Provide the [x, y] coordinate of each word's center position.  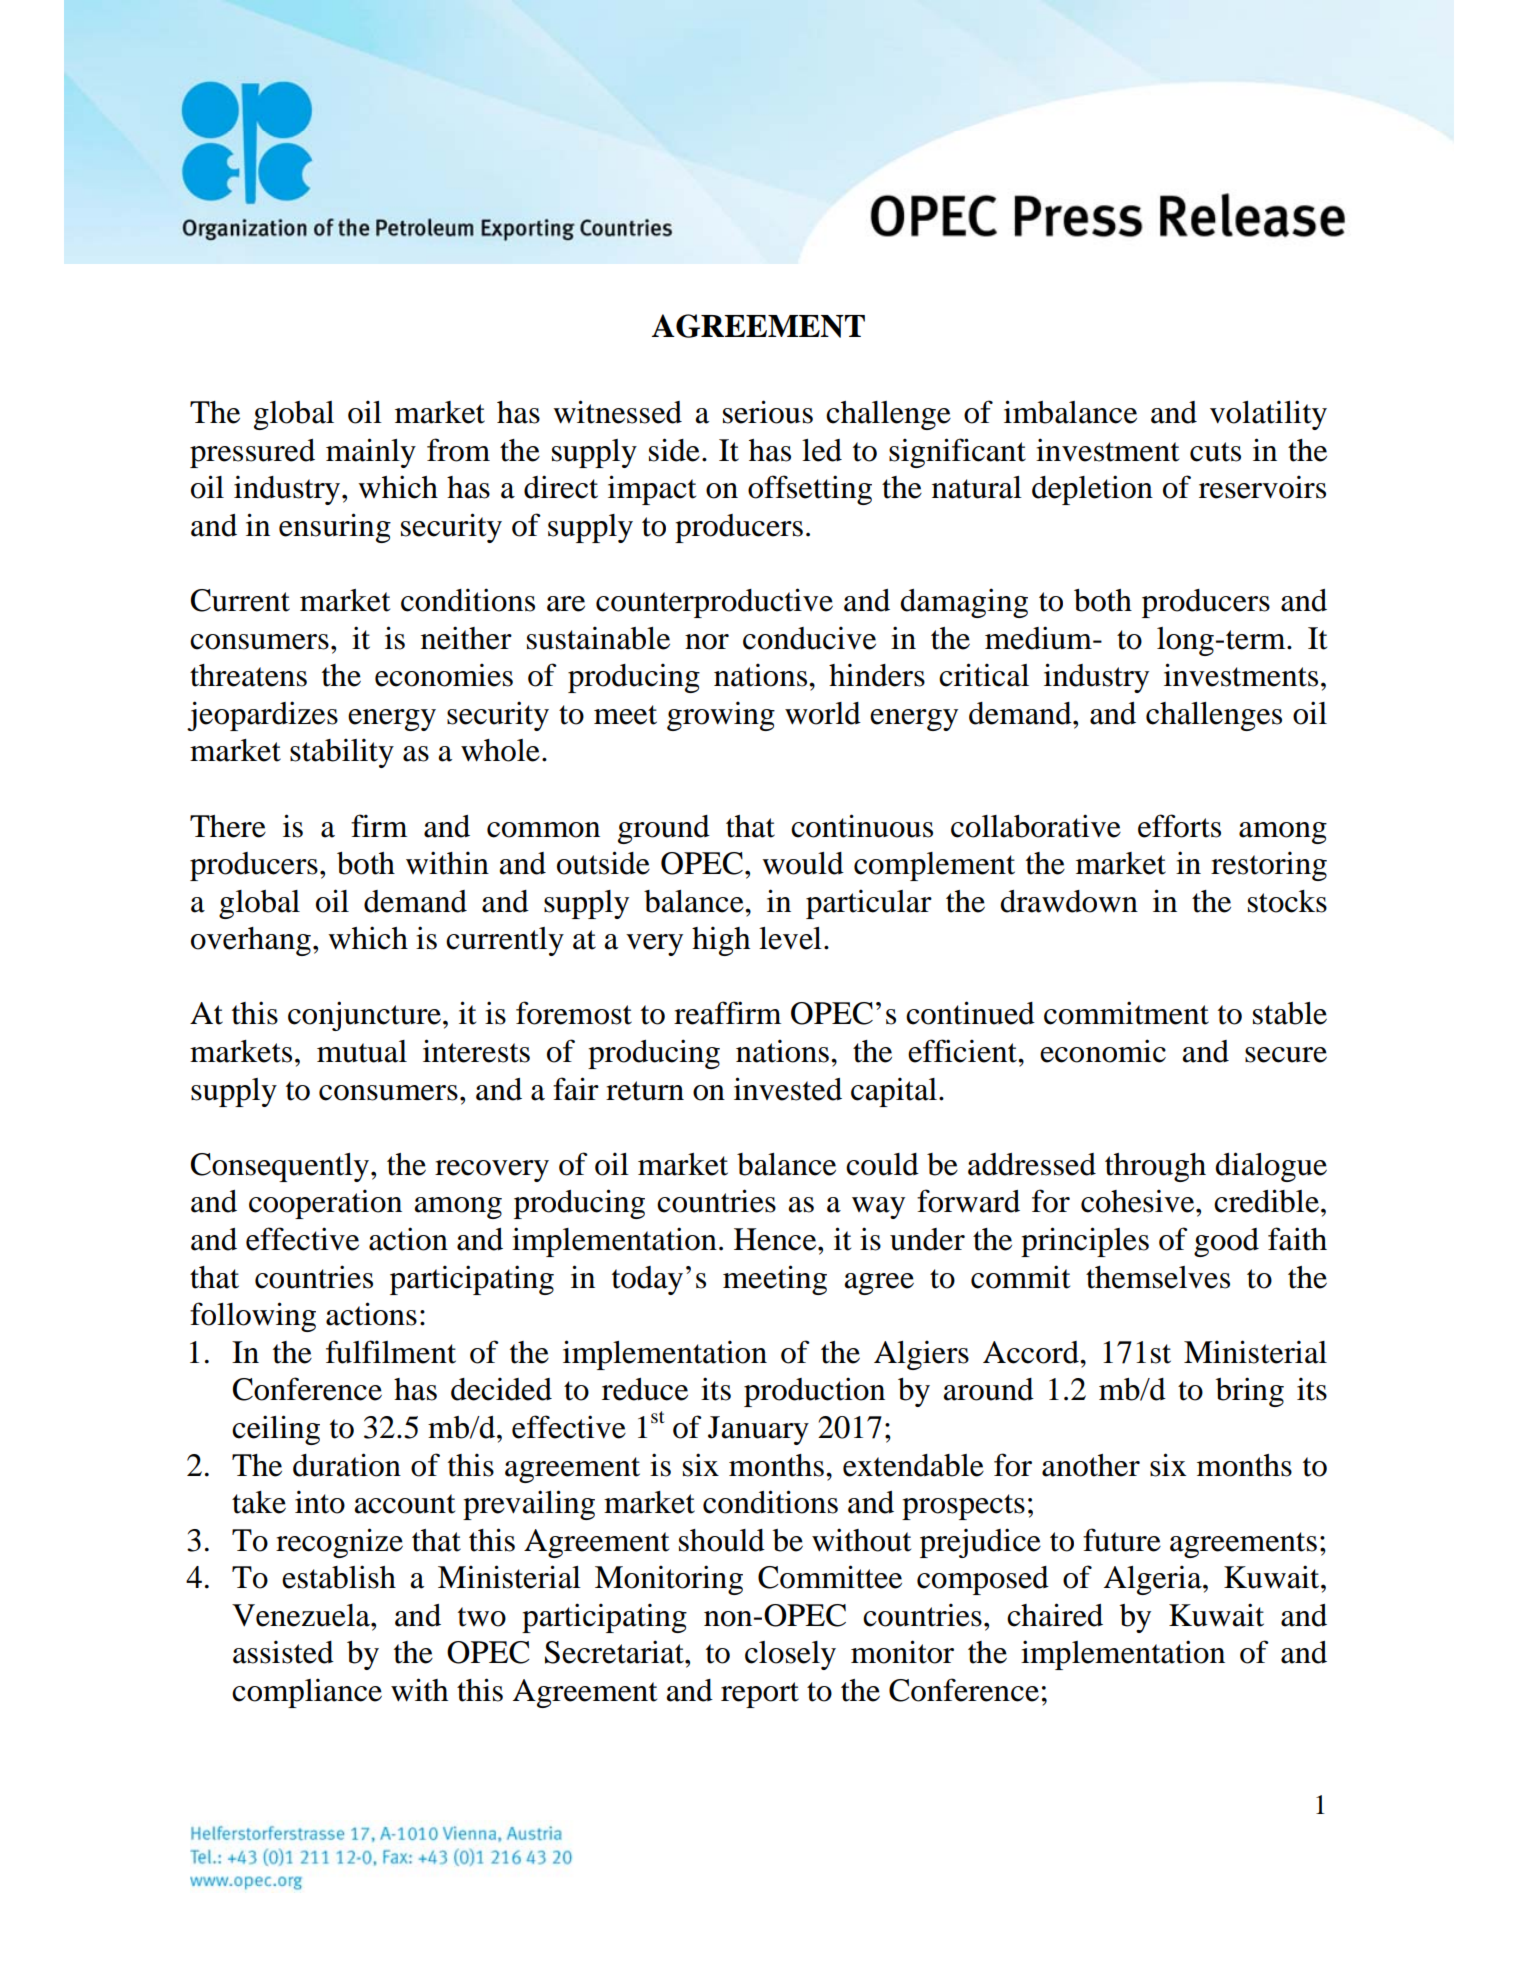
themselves [1158, 1277]
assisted [283, 1652]
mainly [371, 453]
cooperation [325, 1204]
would [803, 863]
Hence [776, 1239]
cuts [1215, 452]
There [228, 826]
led [822, 450]
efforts [1179, 826]
